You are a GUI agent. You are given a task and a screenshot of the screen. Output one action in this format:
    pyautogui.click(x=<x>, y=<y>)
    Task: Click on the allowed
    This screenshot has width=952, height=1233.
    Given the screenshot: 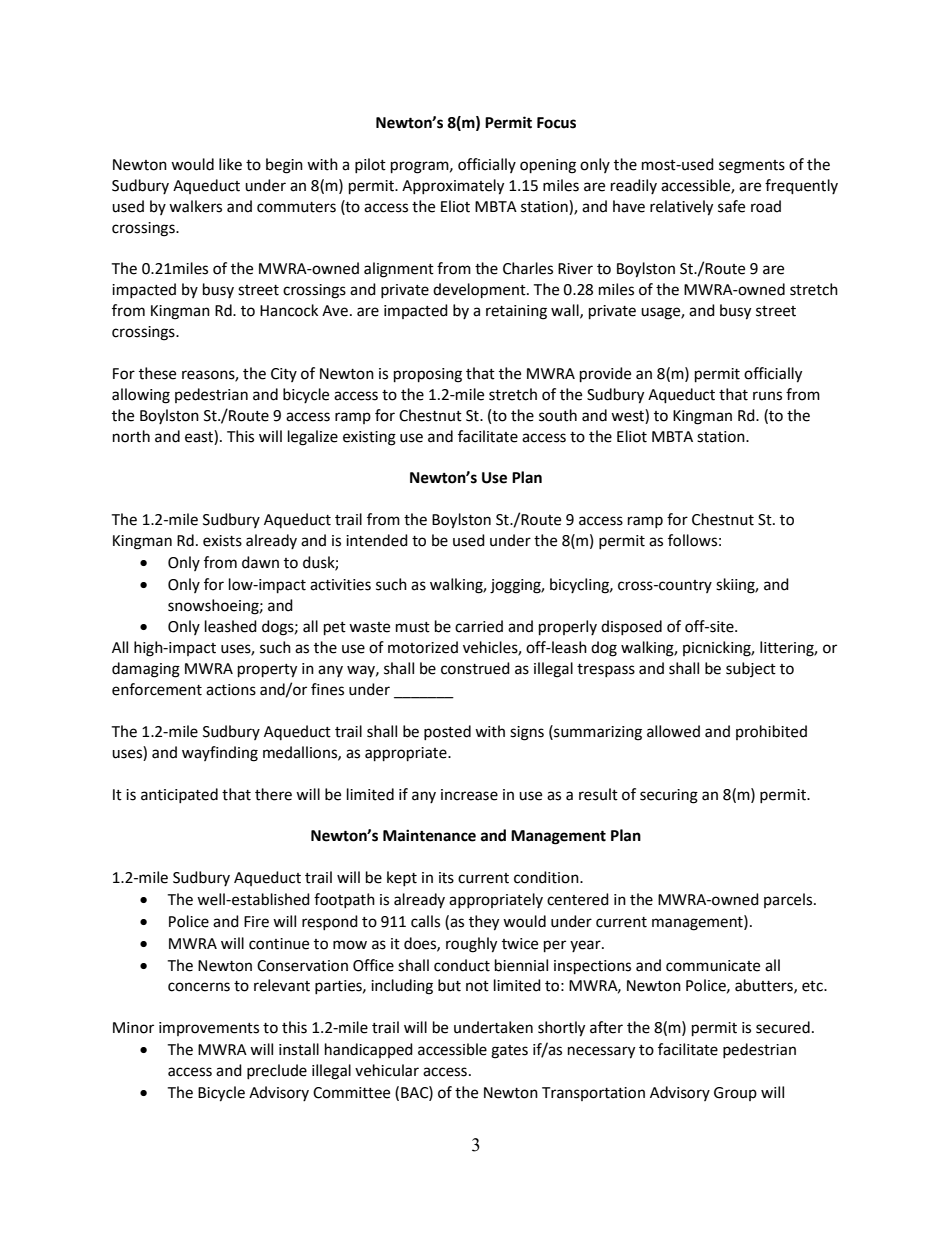 What is the action you would take?
    pyautogui.click(x=673, y=731)
